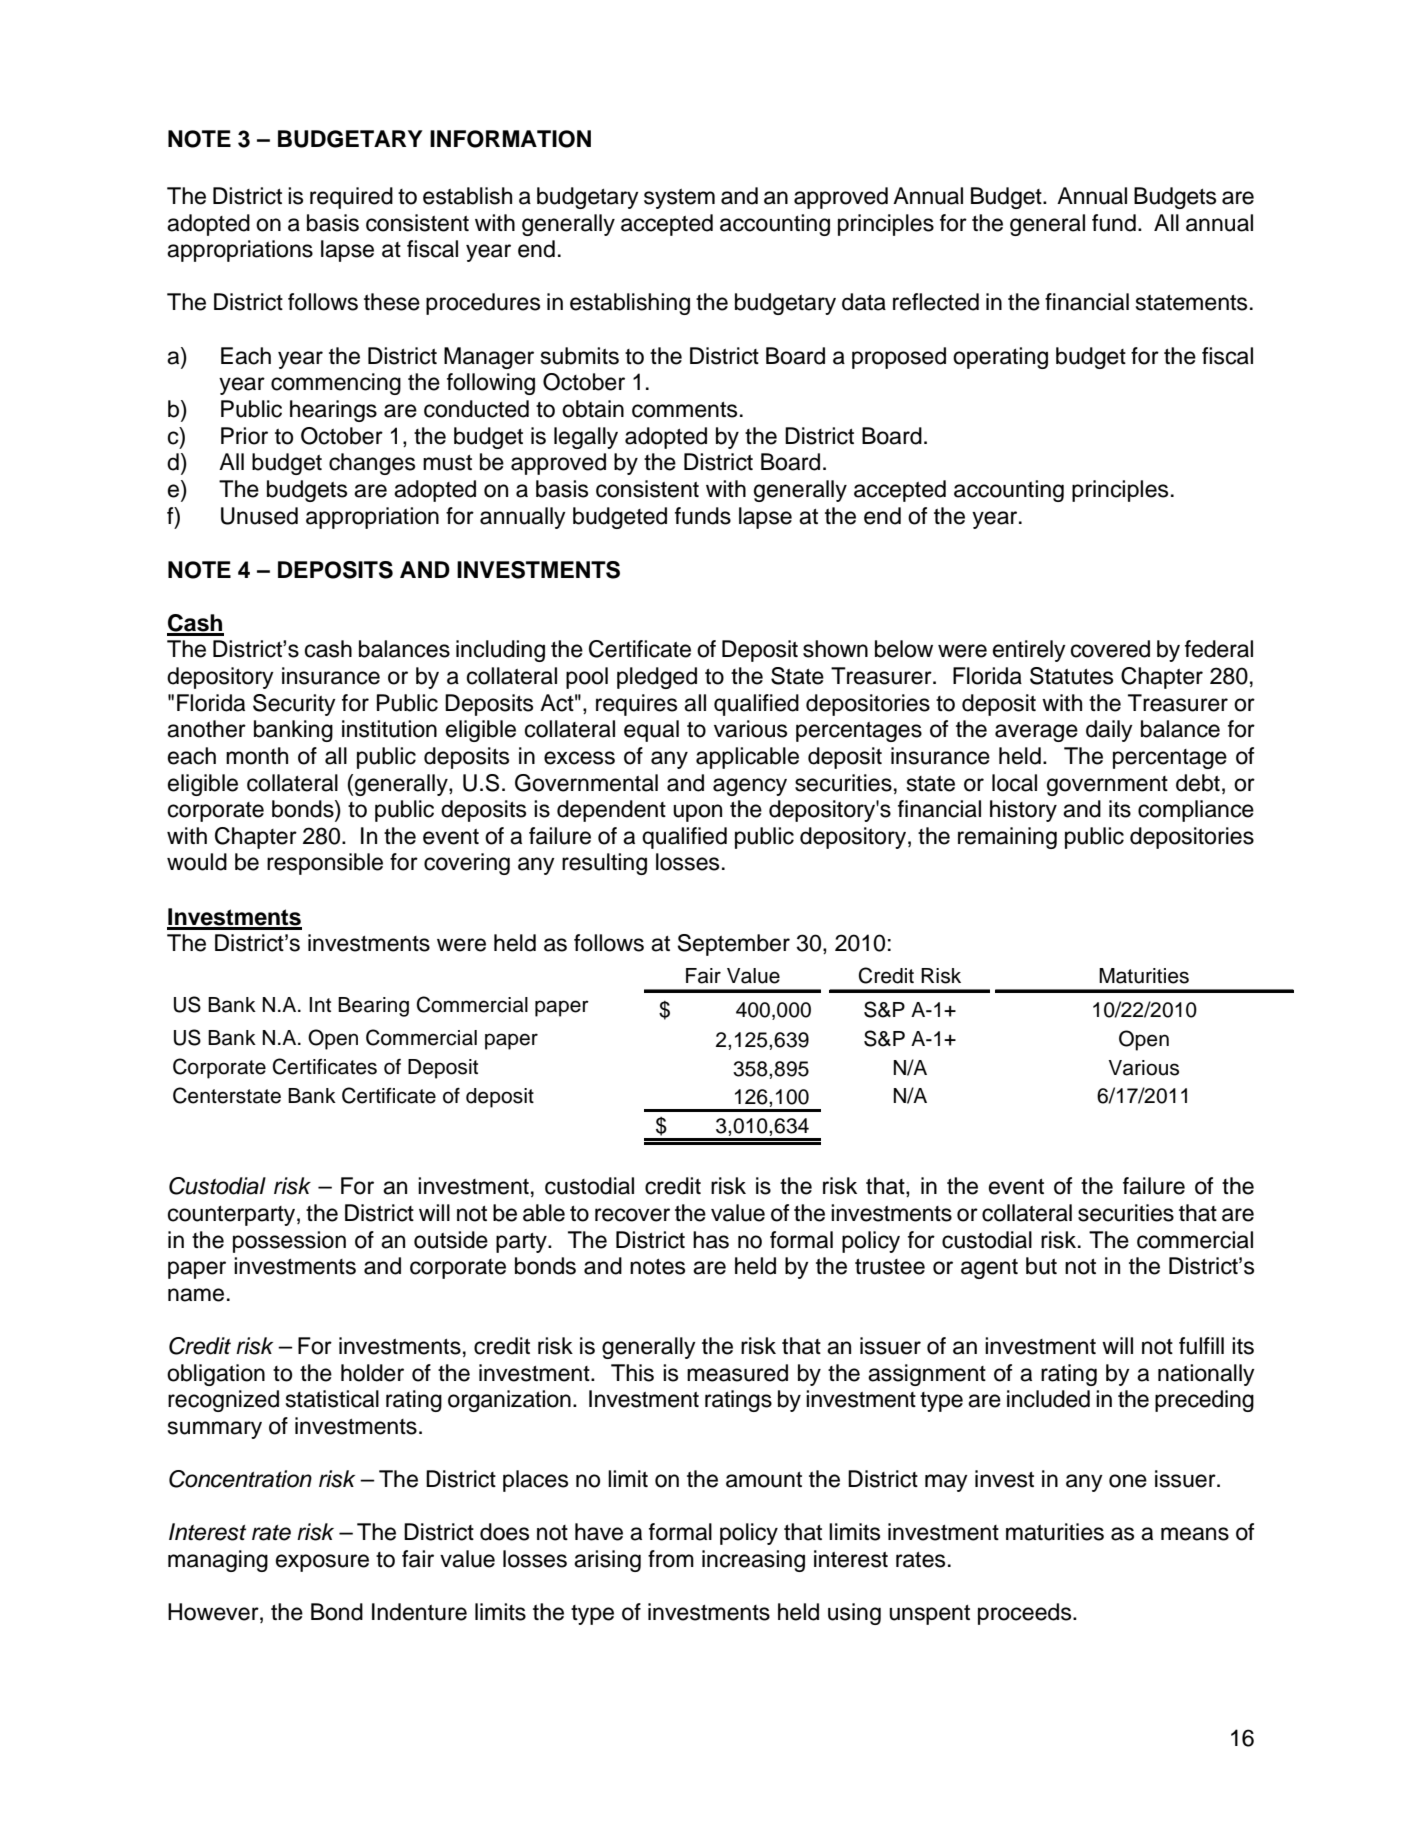 Image resolution: width=1422 pixels, height=1840 pixels. I want to click on but, so click(1041, 1266).
